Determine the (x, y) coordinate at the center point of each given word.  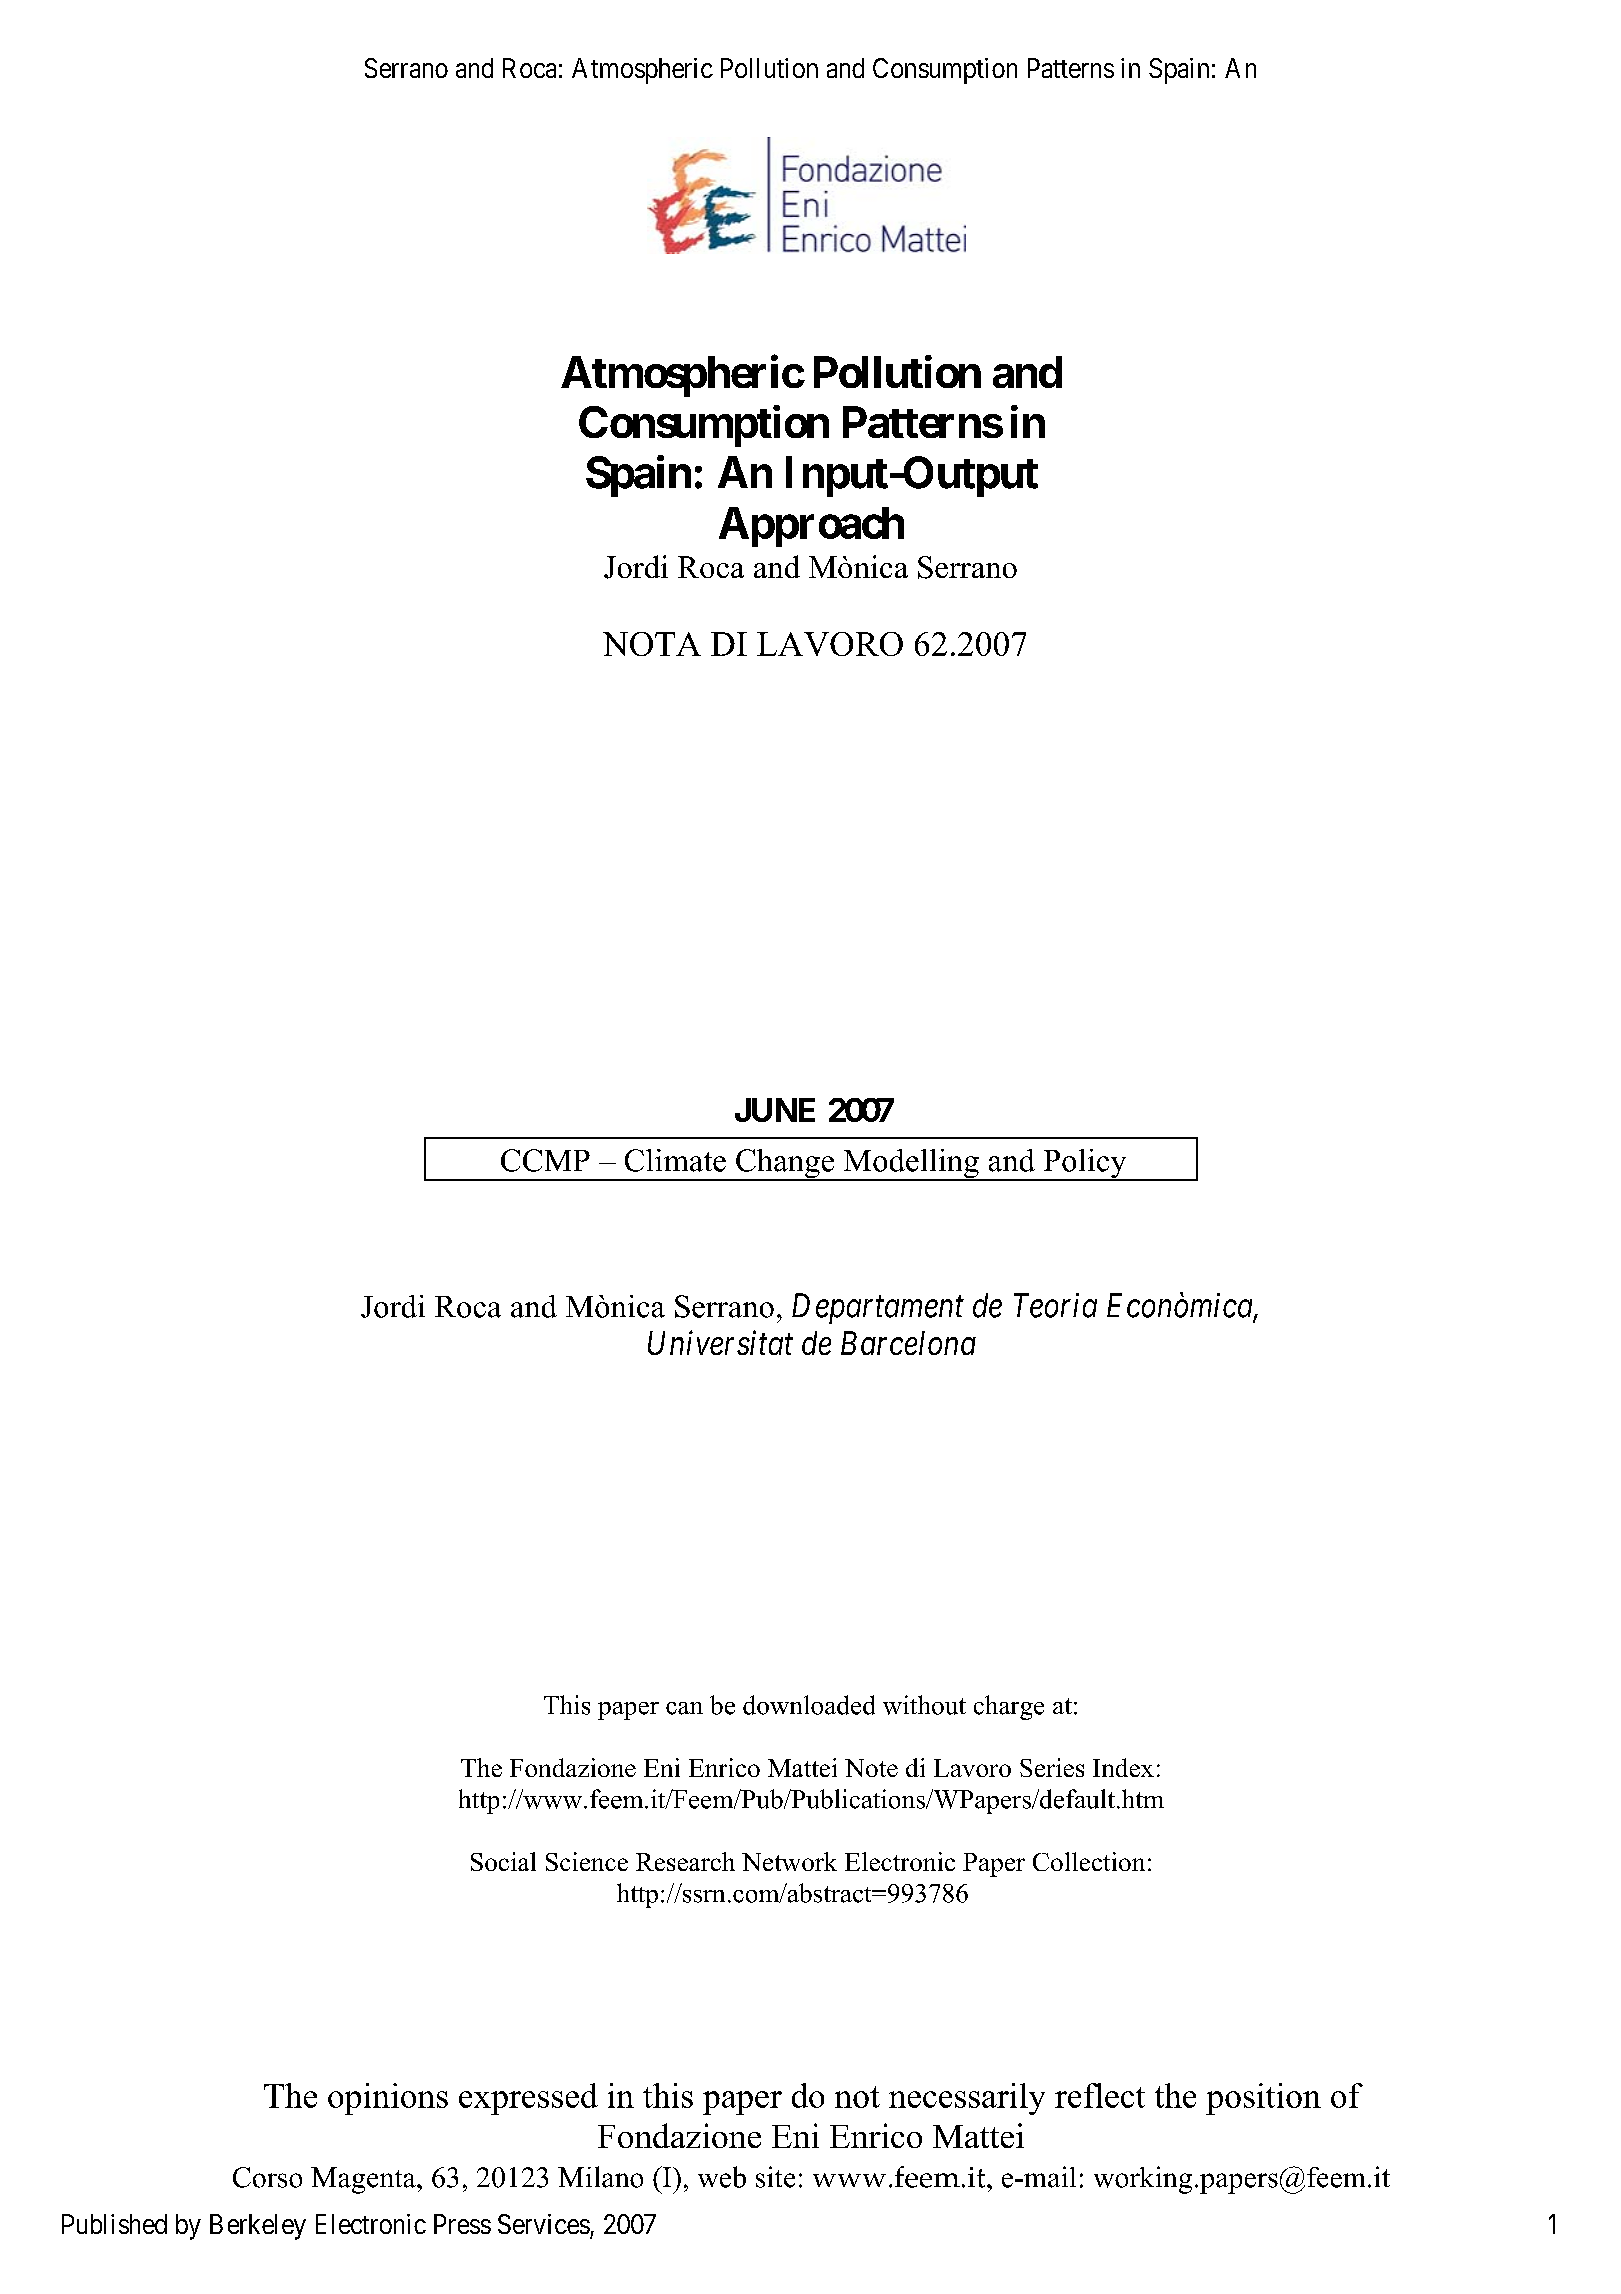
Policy (1085, 1165)
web (722, 2177)
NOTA (652, 644)
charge (1009, 1707)
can (684, 1708)
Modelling (911, 1165)
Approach (811, 527)
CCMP (545, 1160)
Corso (267, 2177)
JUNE (775, 1110)
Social (503, 1861)
